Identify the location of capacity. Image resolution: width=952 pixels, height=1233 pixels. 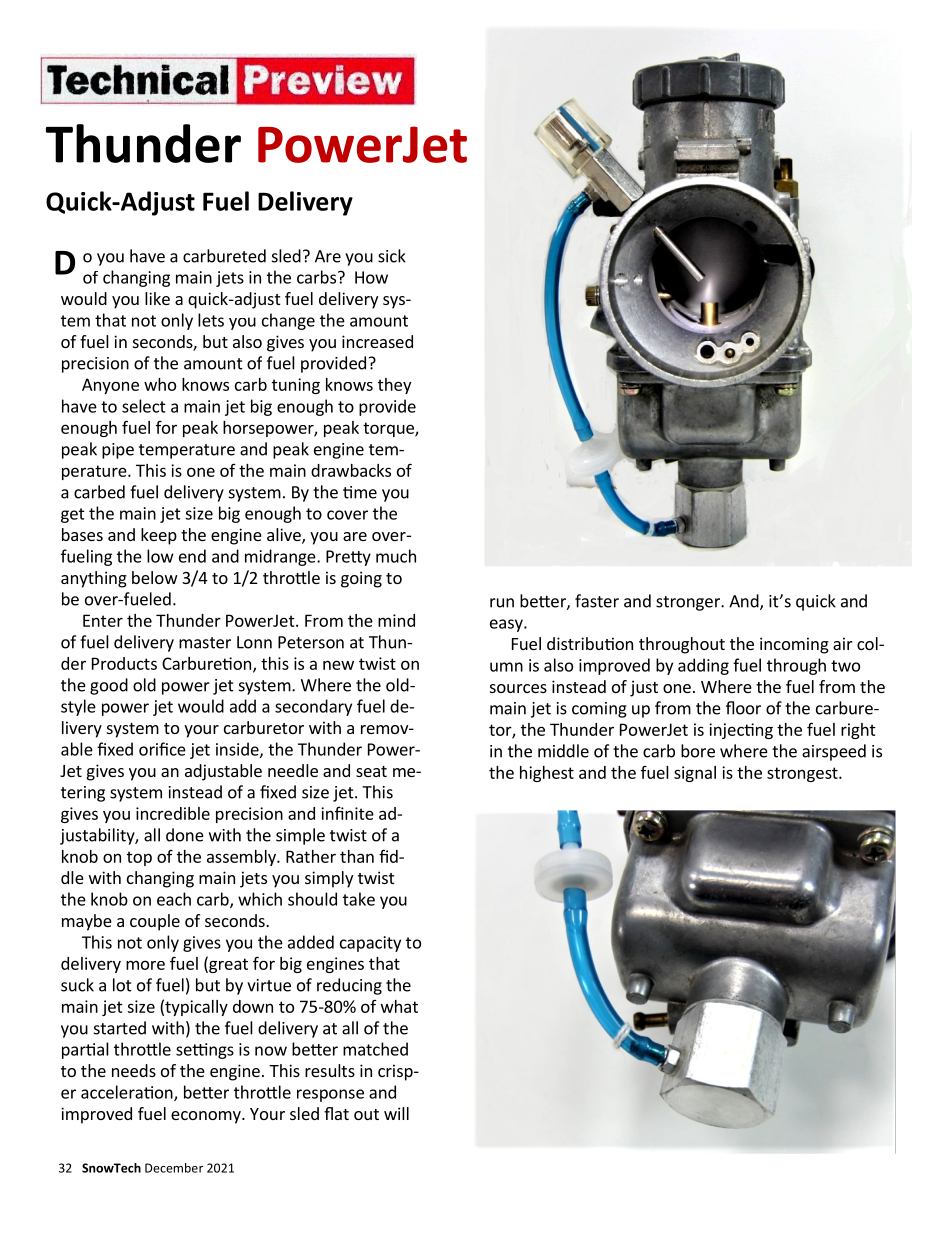
(370, 944).
